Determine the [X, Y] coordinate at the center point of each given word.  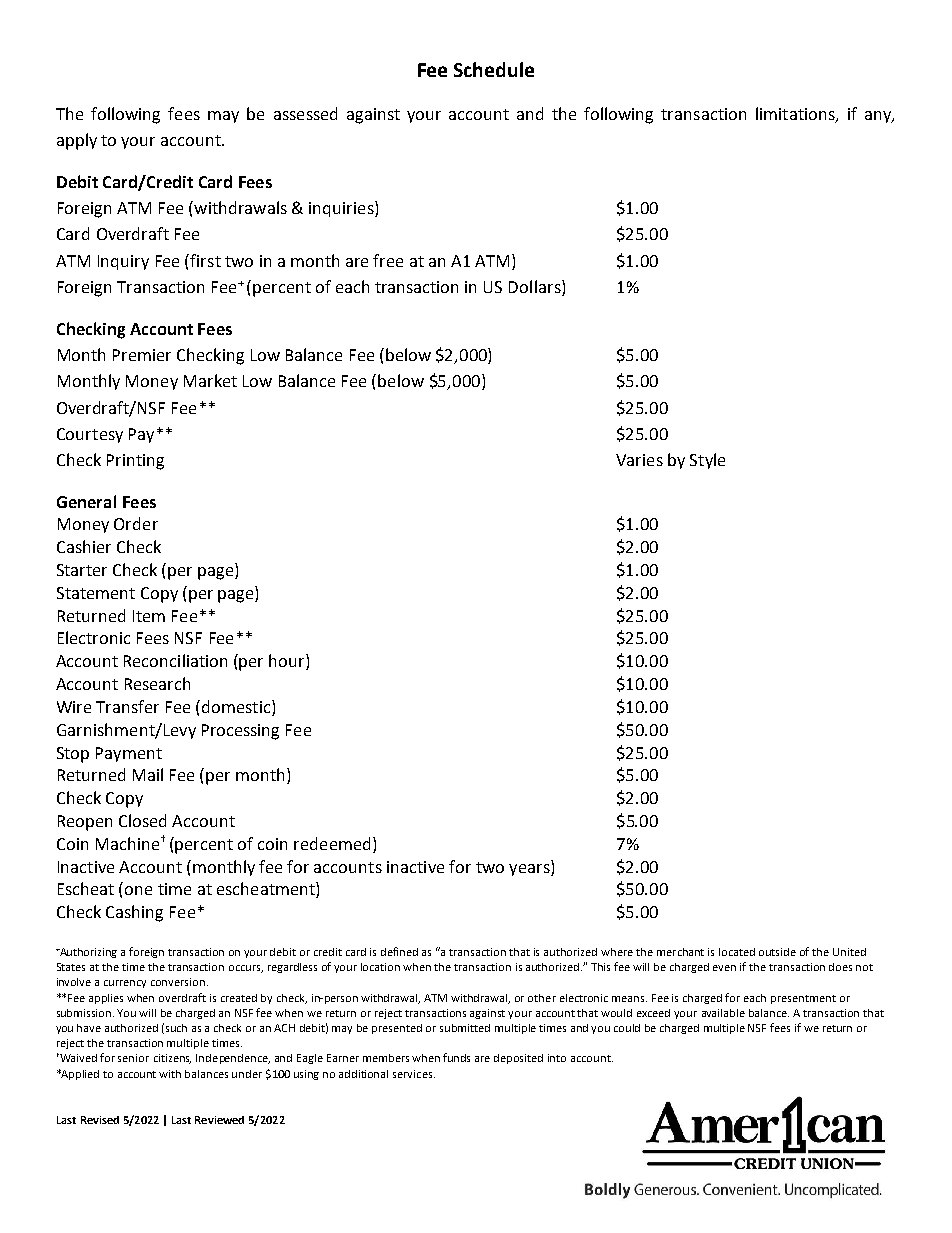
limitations [796, 115]
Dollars [536, 288]
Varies [639, 460]
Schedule [494, 69]
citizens [172, 1059]
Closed [142, 820]
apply [77, 141]
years [530, 870]
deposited [518, 1059]
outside [777, 952]
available [723, 1013]
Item [149, 616]
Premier [142, 355]
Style [707, 461]
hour [288, 662]
